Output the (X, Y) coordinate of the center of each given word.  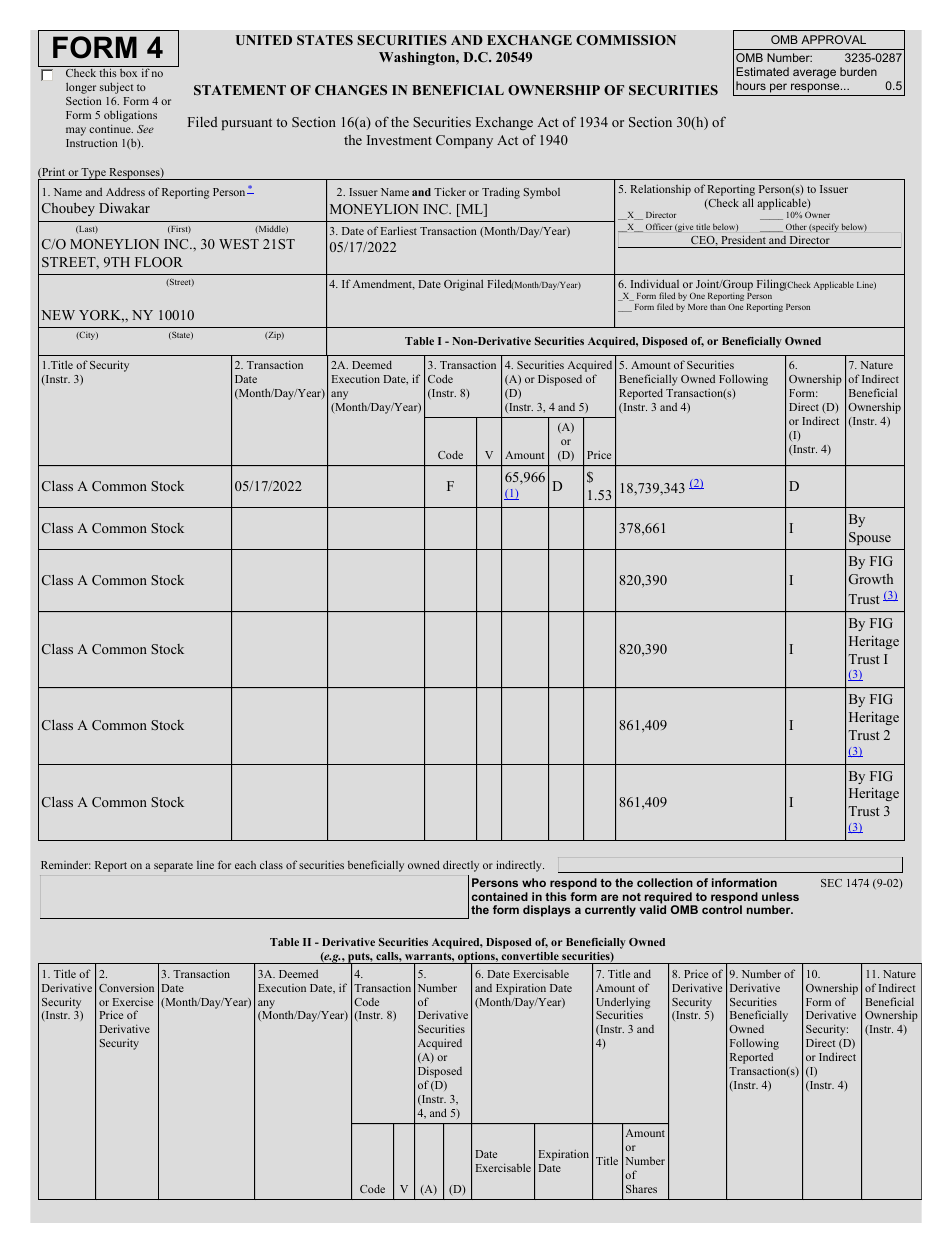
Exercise (133, 1001)
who (534, 882)
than (718, 306)
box (128, 73)
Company (464, 141)
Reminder (66, 864)
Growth (871, 579)
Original (463, 285)
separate (173, 867)
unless (780, 896)
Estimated (762, 71)
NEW (58, 315)
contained (500, 896)
